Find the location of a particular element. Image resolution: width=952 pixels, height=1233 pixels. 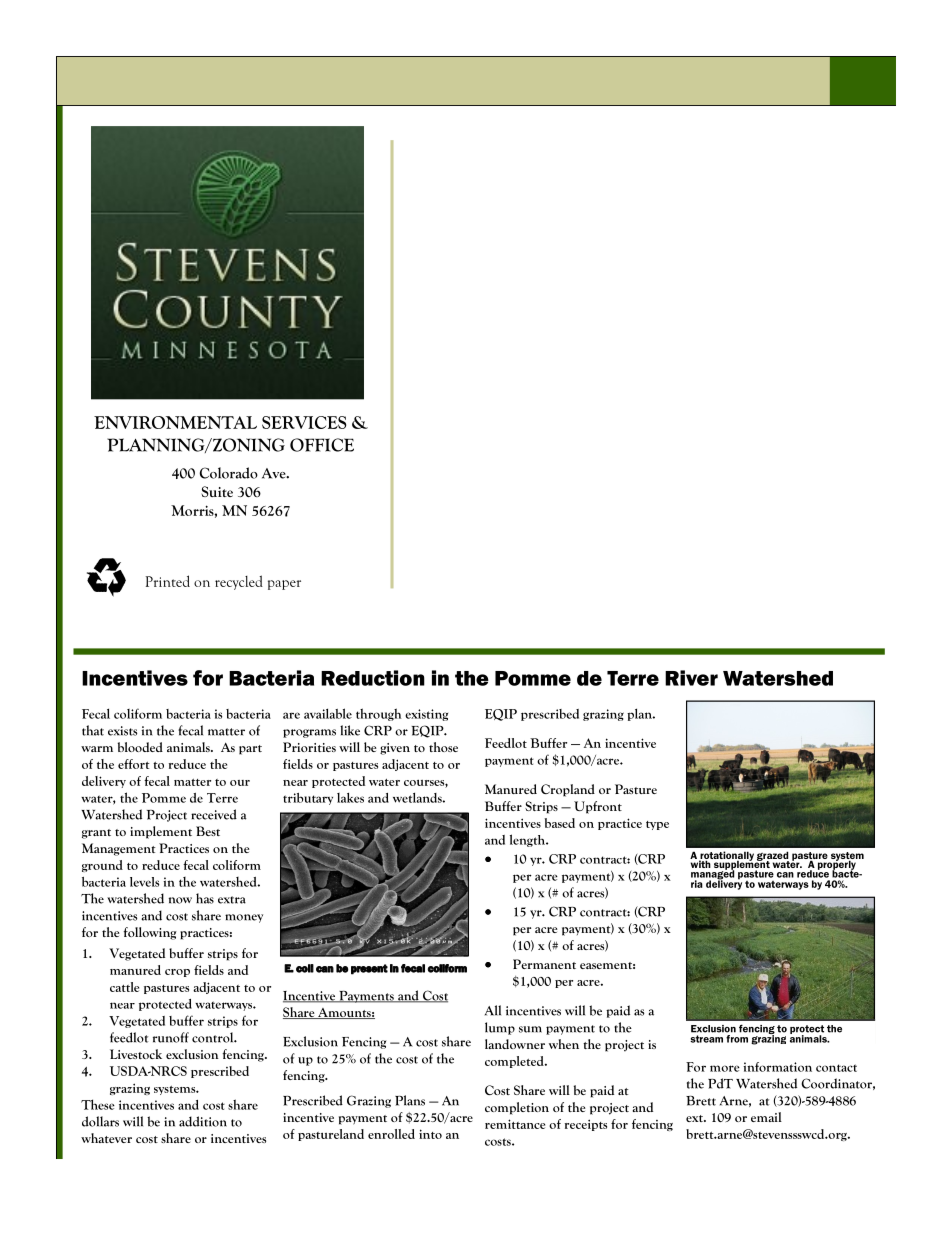

ENVIRONMENTAL is located at coordinates (175, 422).
